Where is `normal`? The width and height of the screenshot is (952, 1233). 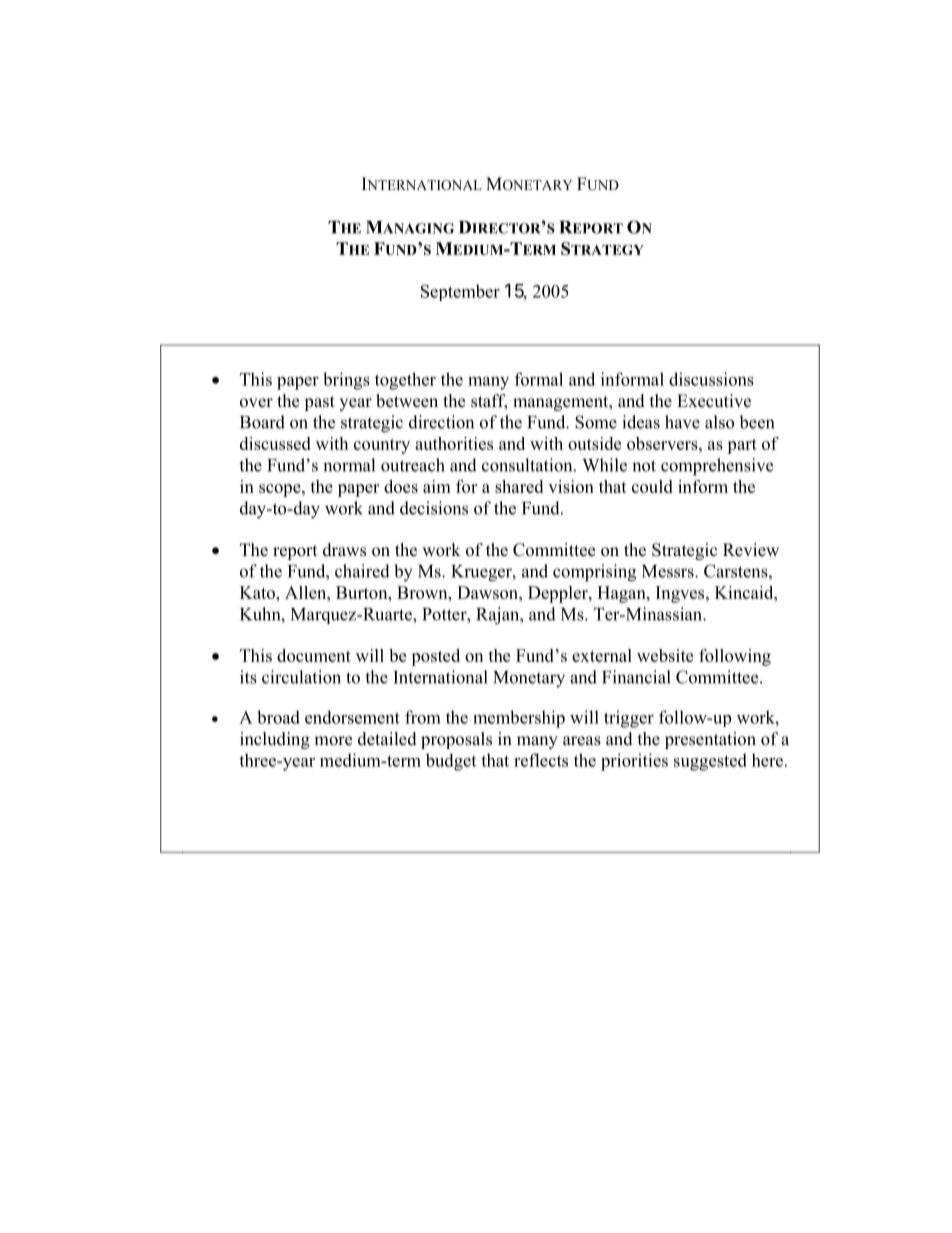
normal is located at coordinates (349, 465).
